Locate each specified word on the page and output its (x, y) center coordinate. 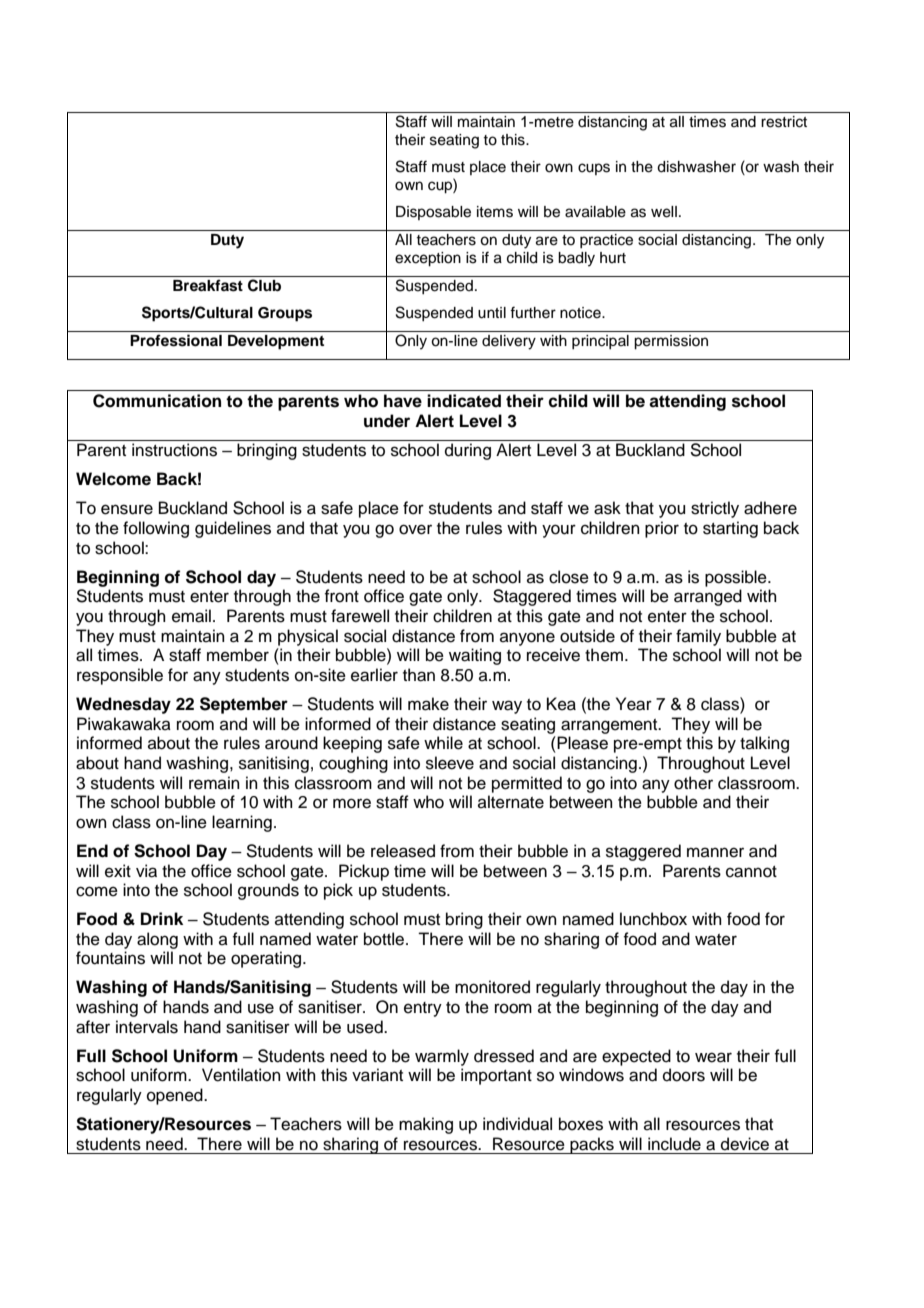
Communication (157, 401)
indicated (464, 401)
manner (715, 852)
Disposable (433, 213)
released (403, 851)
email (191, 616)
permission (671, 342)
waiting (475, 656)
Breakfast (208, 285)
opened (176, 1096)
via (146, 871)
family (698, 637)
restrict (784, 122)
